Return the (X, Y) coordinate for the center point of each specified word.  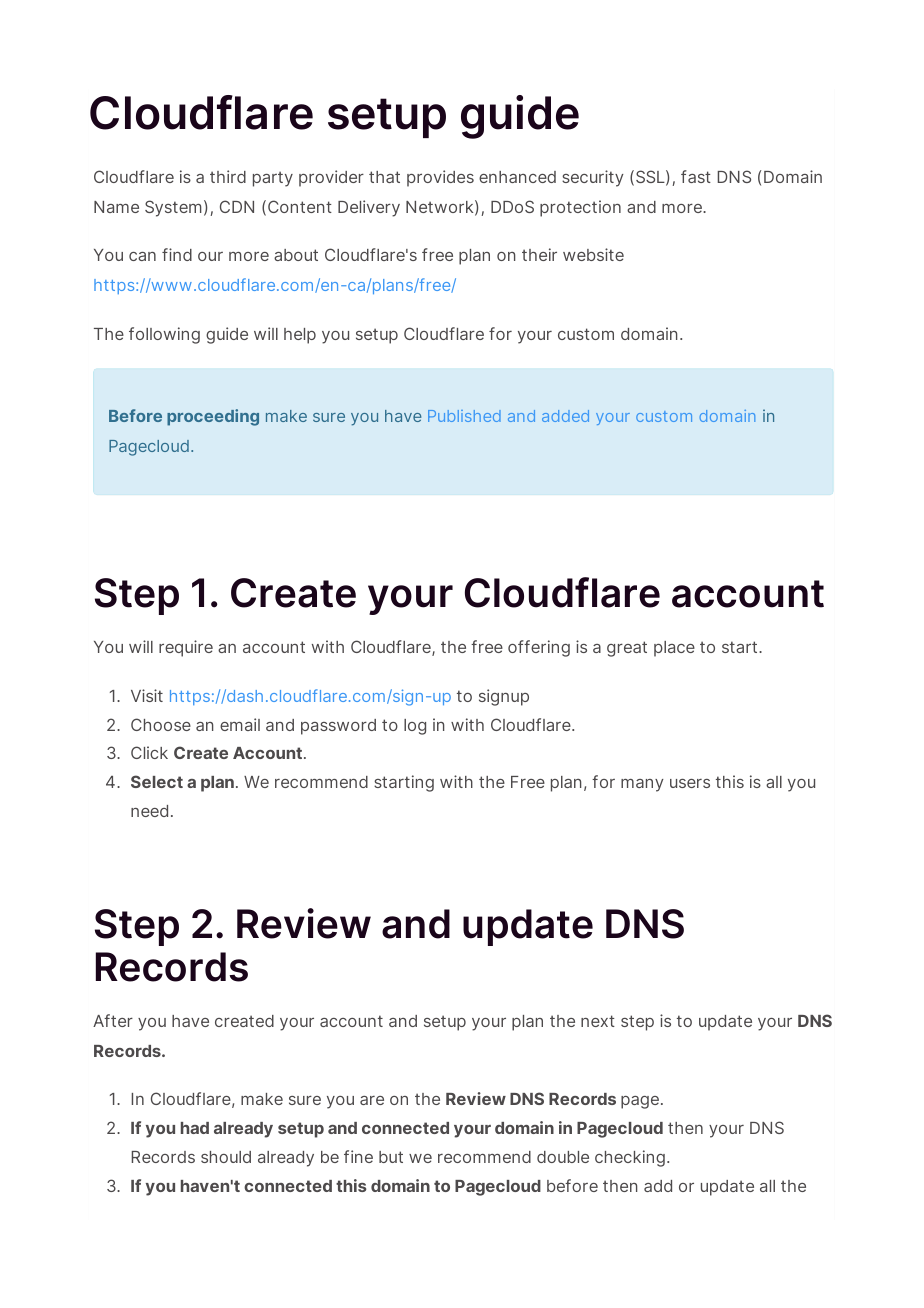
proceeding (213, 417)
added (565, 416)
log (415, 727)
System (173, 208)
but (391, 1157)
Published (464, 416)
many (642, 785)
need (149, 811)
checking (630, 1158)
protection (580, 208)
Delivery (369, 208)
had (195, 1128)
